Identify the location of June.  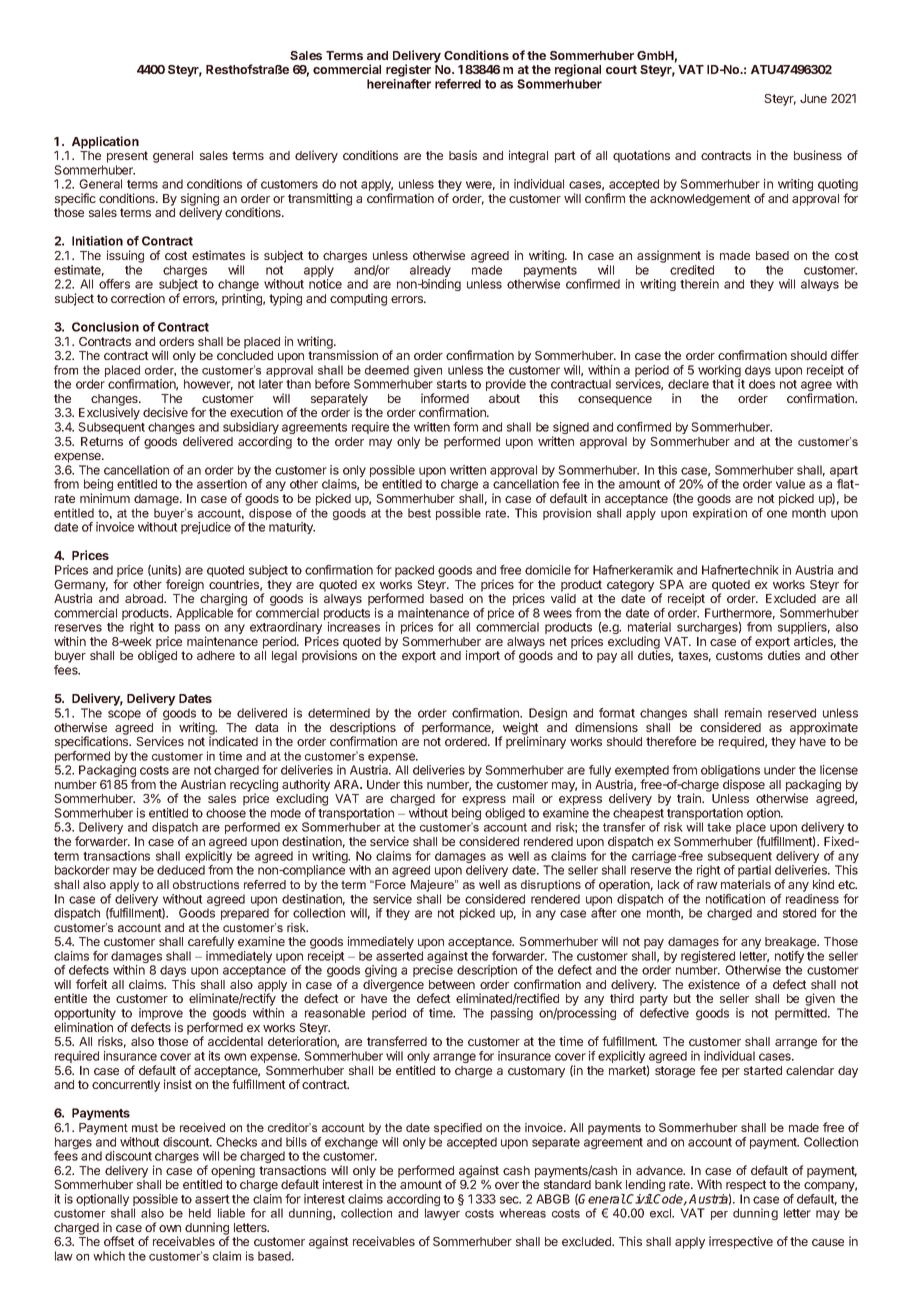
(813, 98).
